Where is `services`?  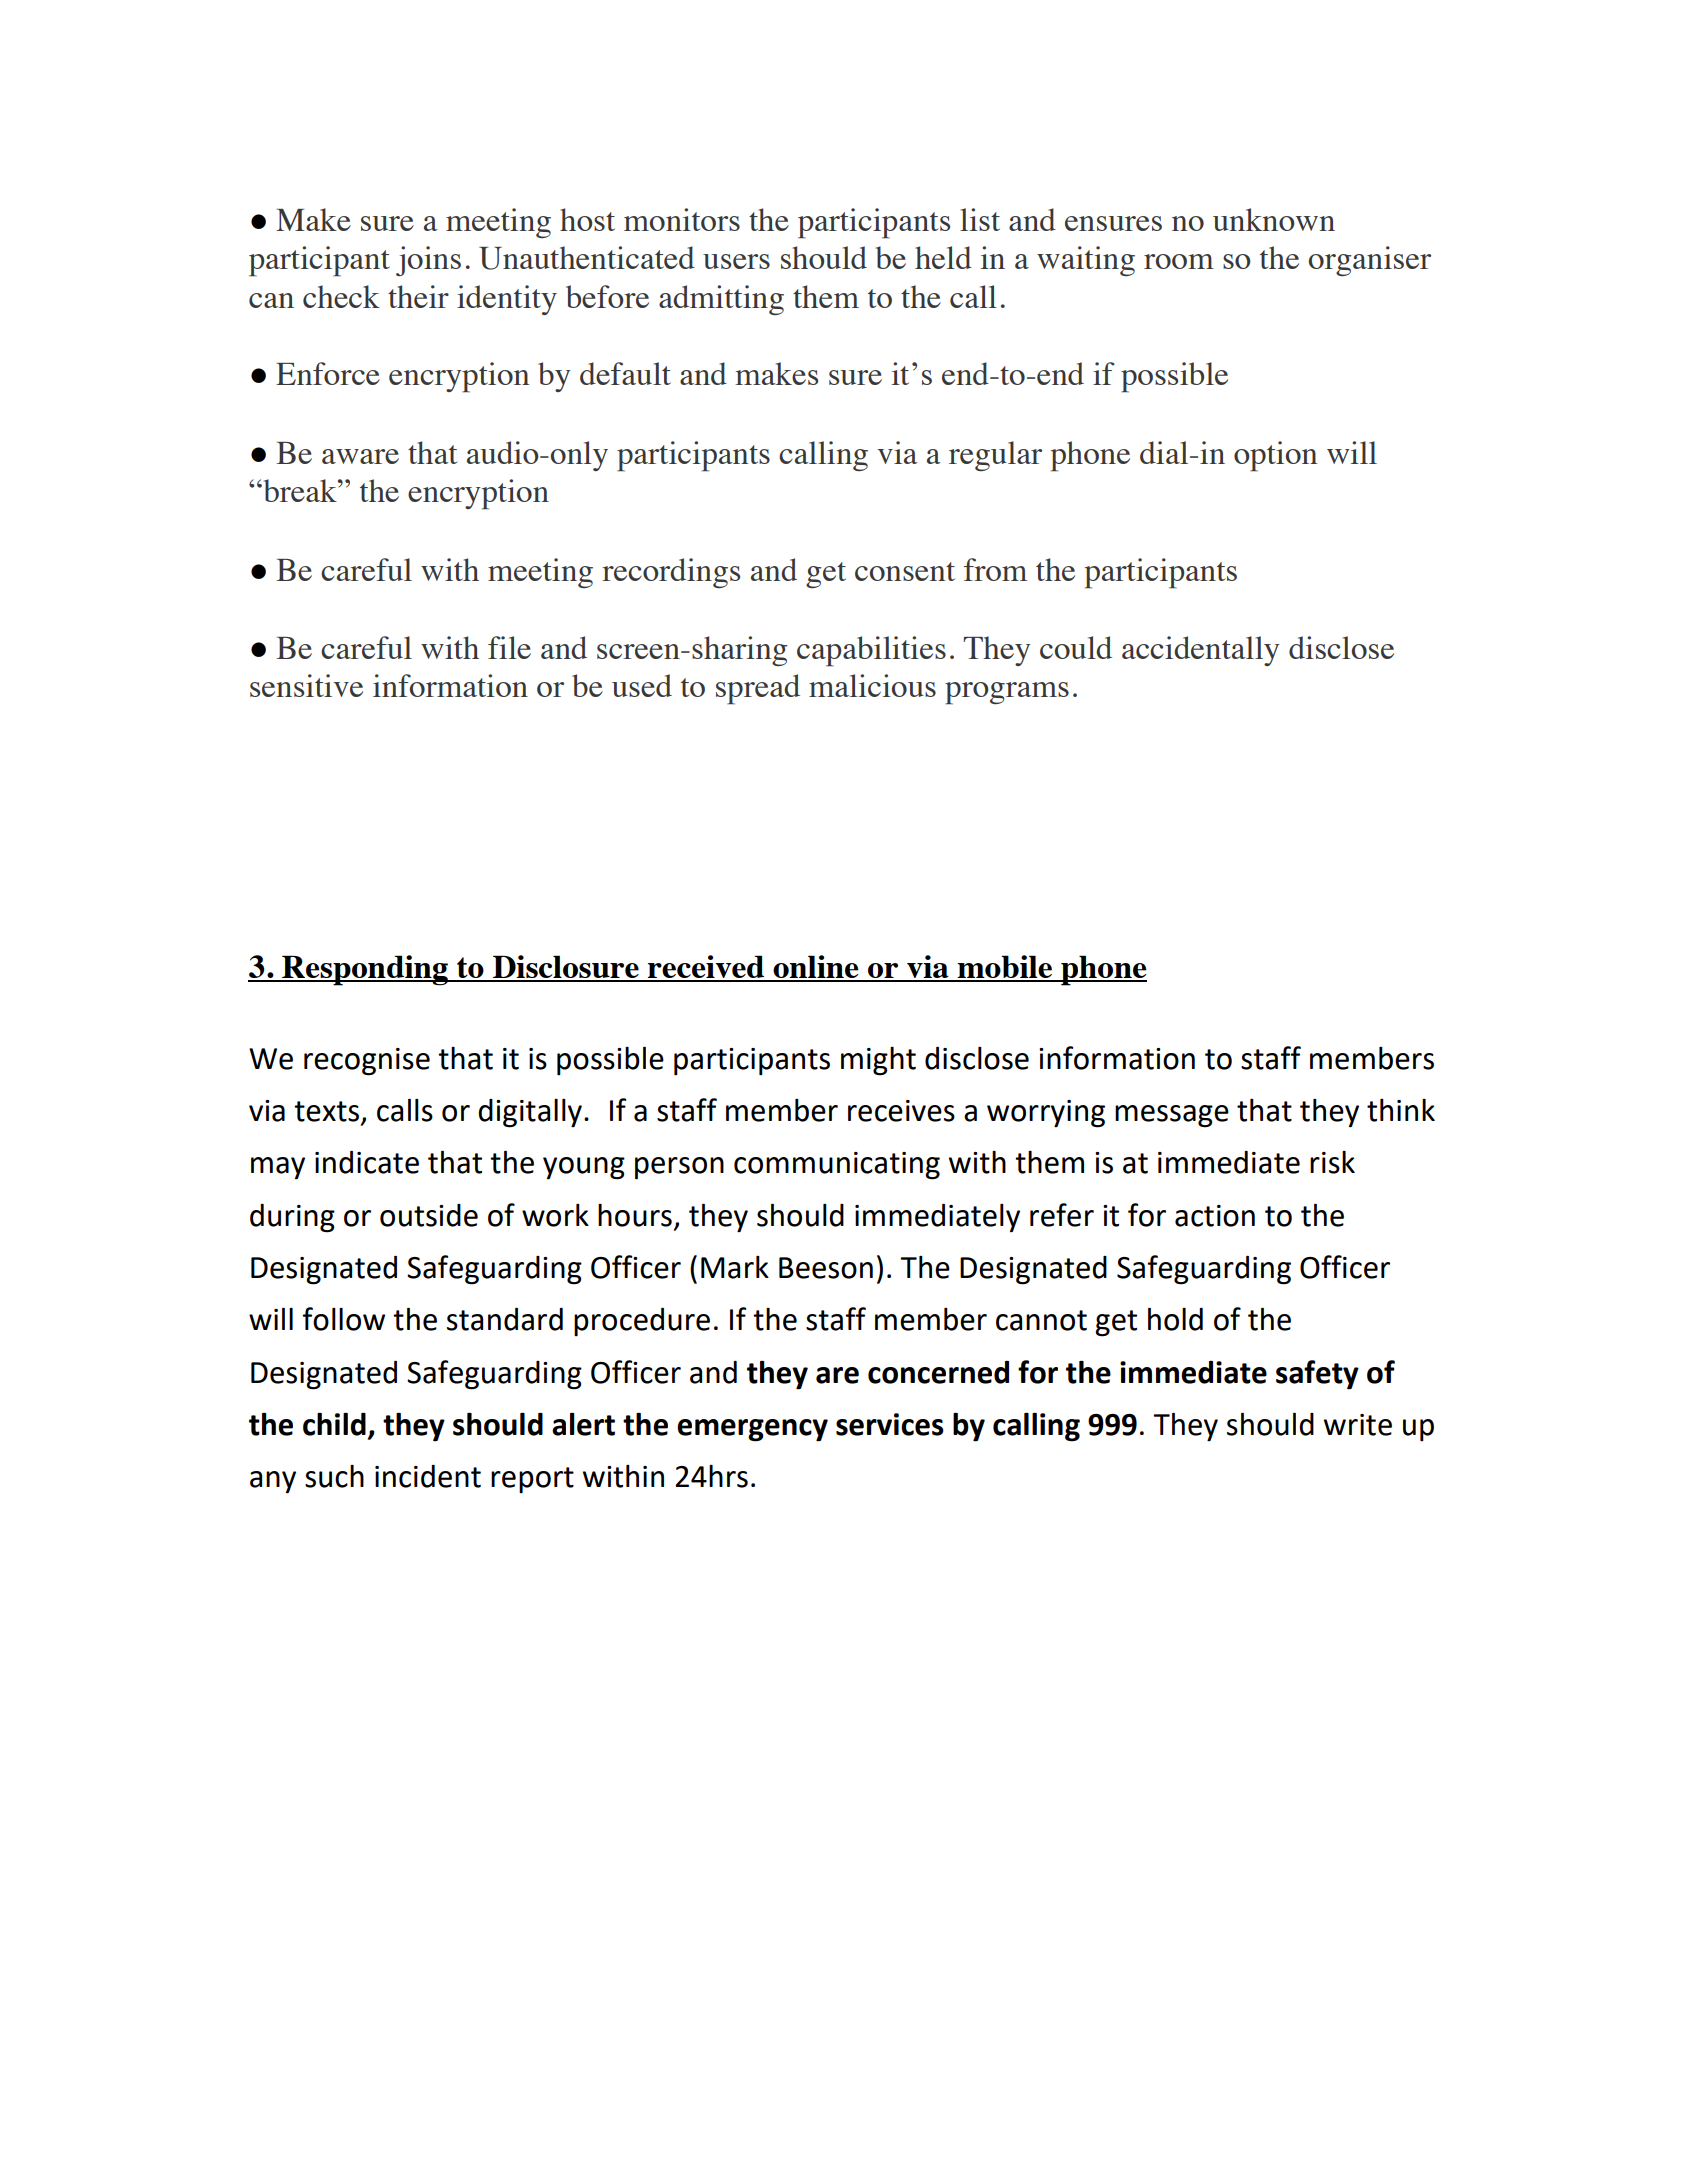
services is located at coordinates (890, 1424).
